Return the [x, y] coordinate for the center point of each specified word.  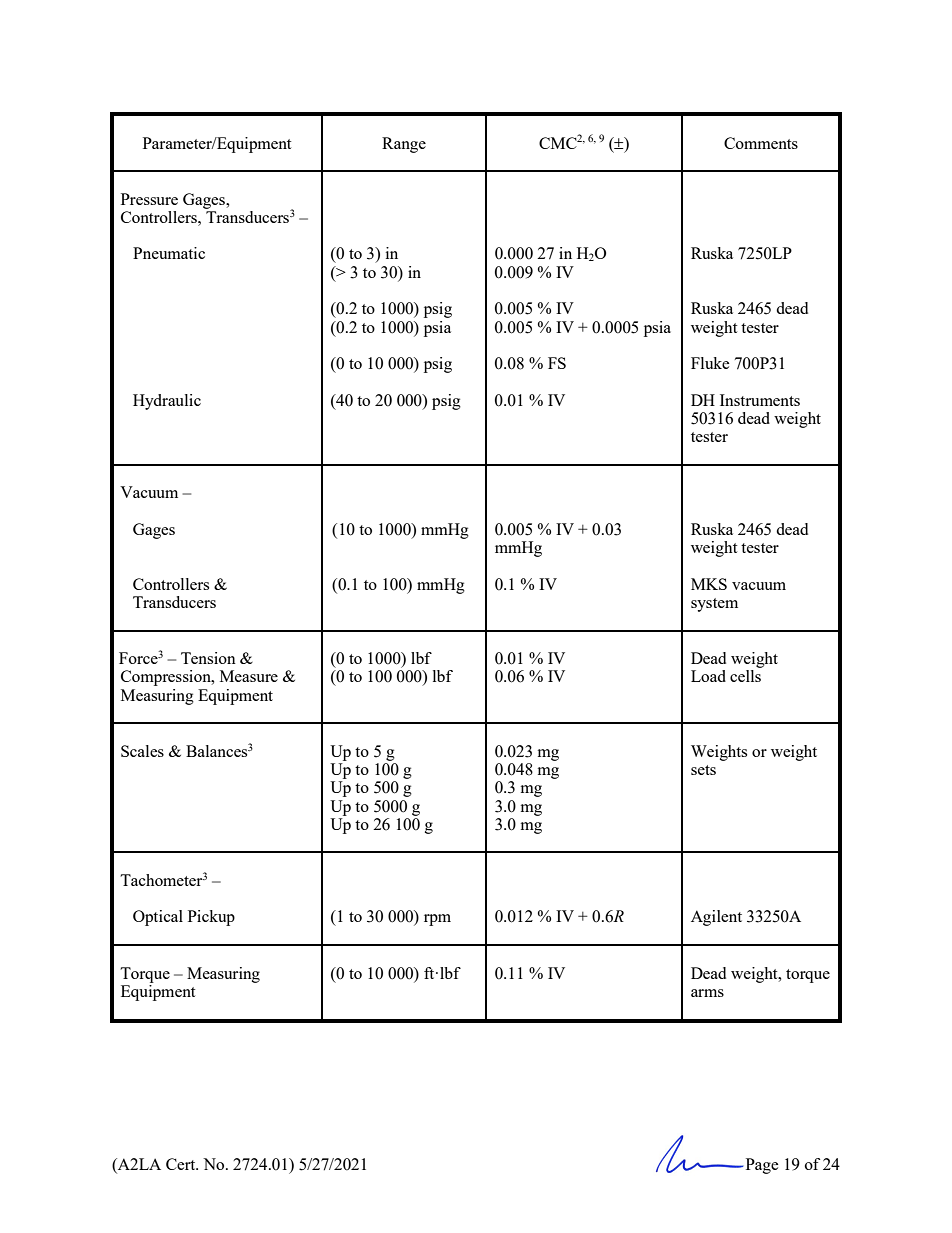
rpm [437, 920]
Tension [208, 658]
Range [404, 145]
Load [708, 676]
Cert [182, 1164]
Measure [249, 676]
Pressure [149, 199]
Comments [761, 143]
